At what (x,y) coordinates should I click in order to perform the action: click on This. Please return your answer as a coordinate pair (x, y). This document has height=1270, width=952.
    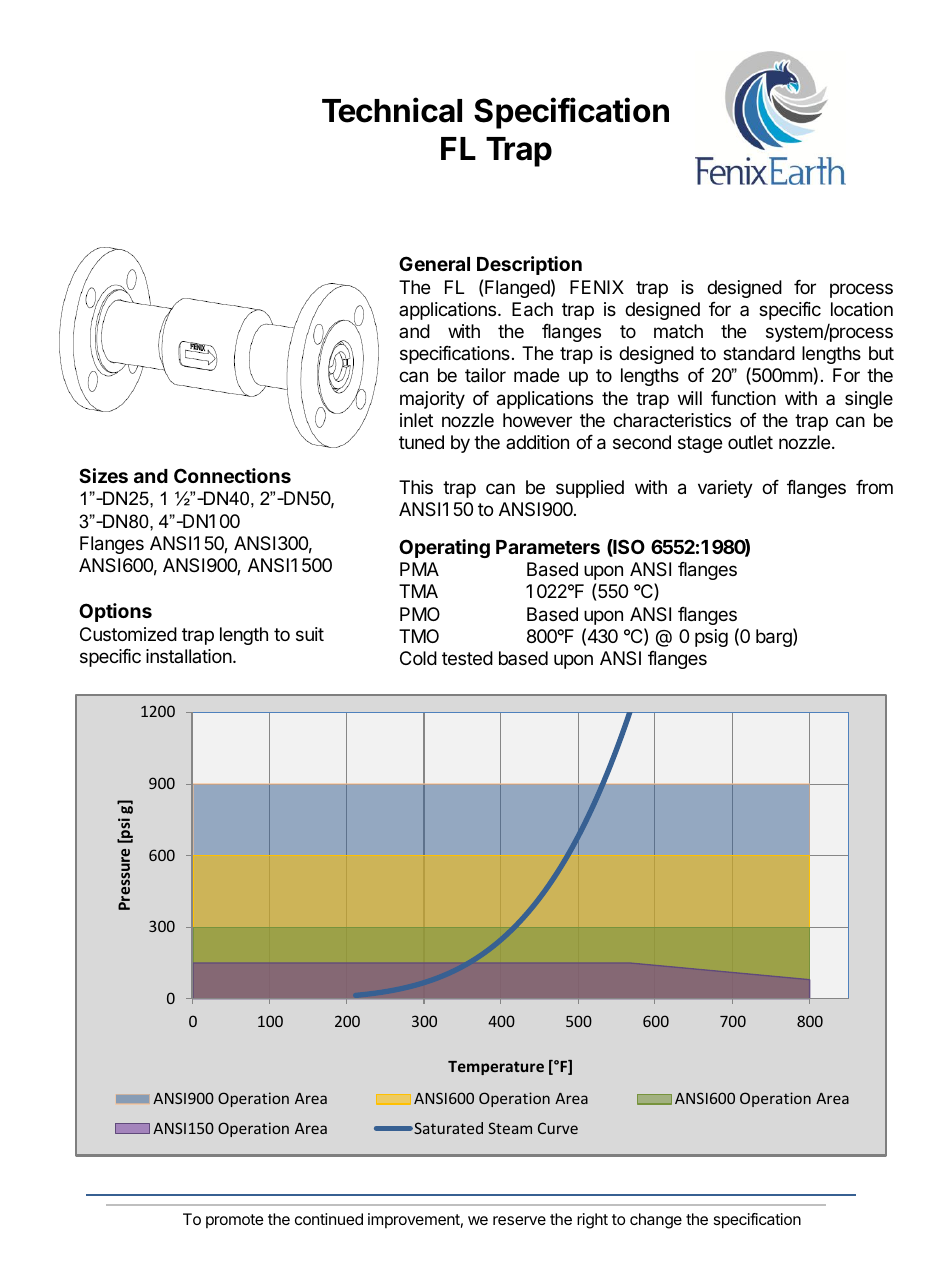
    Looking at the image, I should click on (416, 487).
